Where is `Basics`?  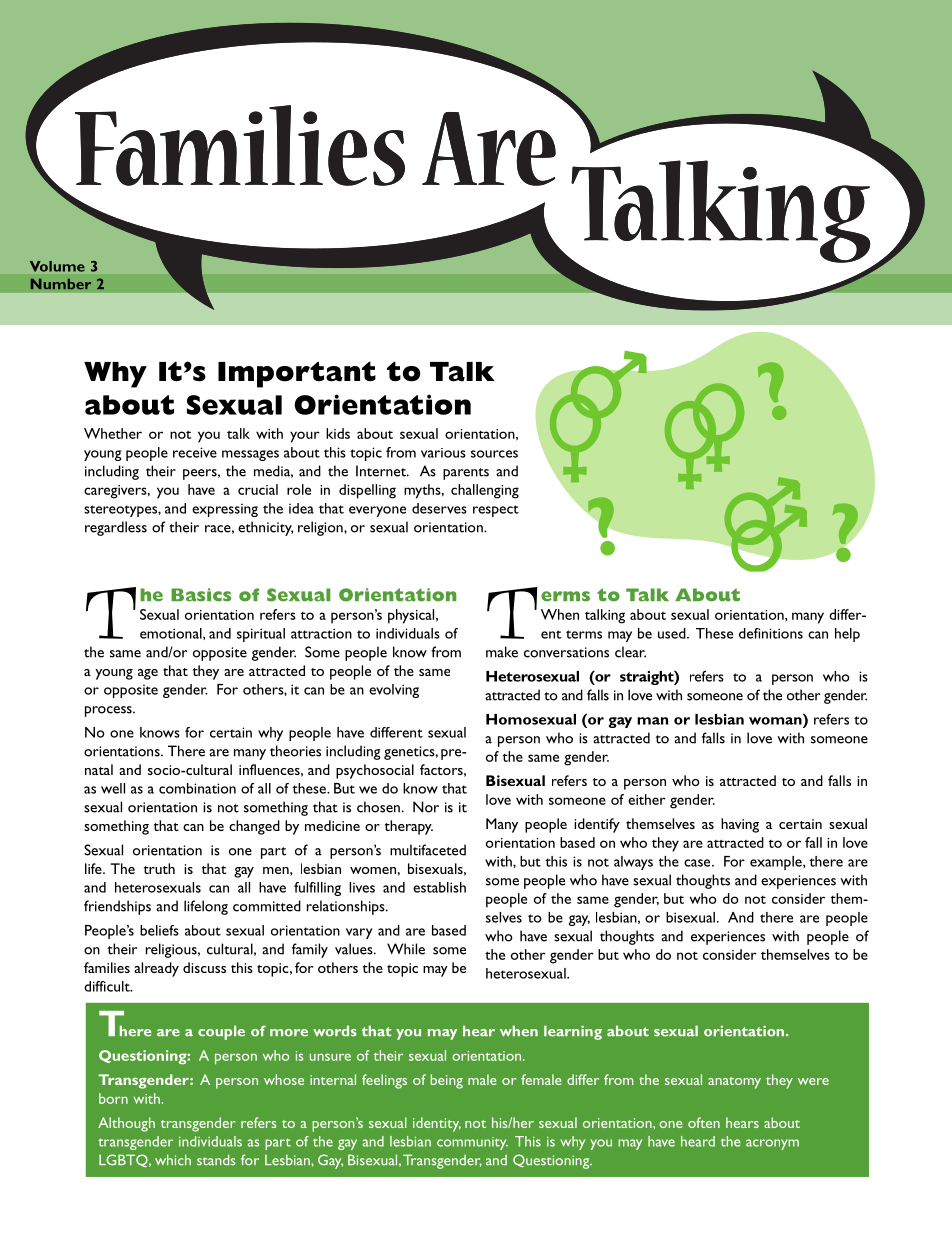 Basics is located at coordinates (201, 595).
